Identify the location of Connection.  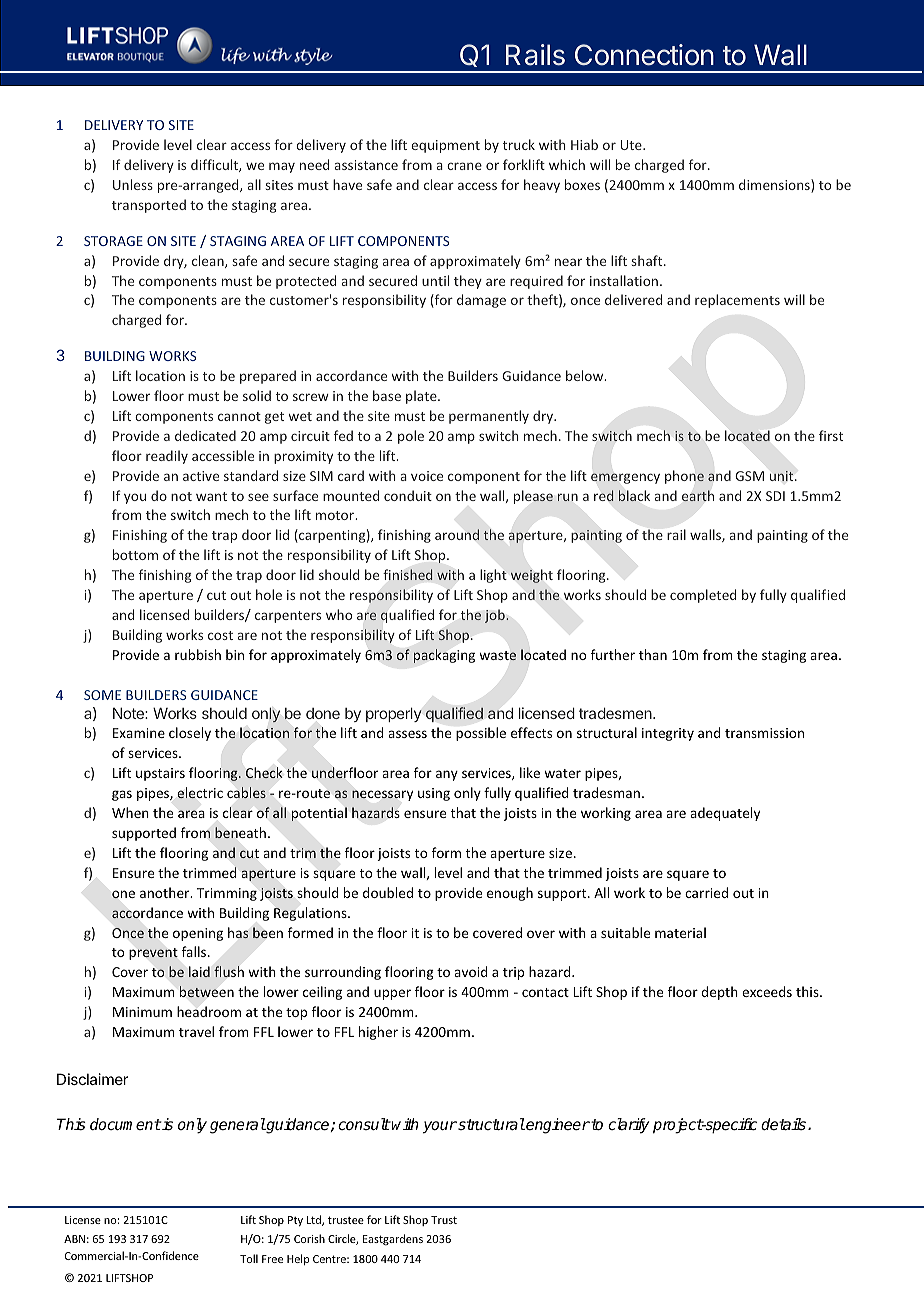
(644, 55).
